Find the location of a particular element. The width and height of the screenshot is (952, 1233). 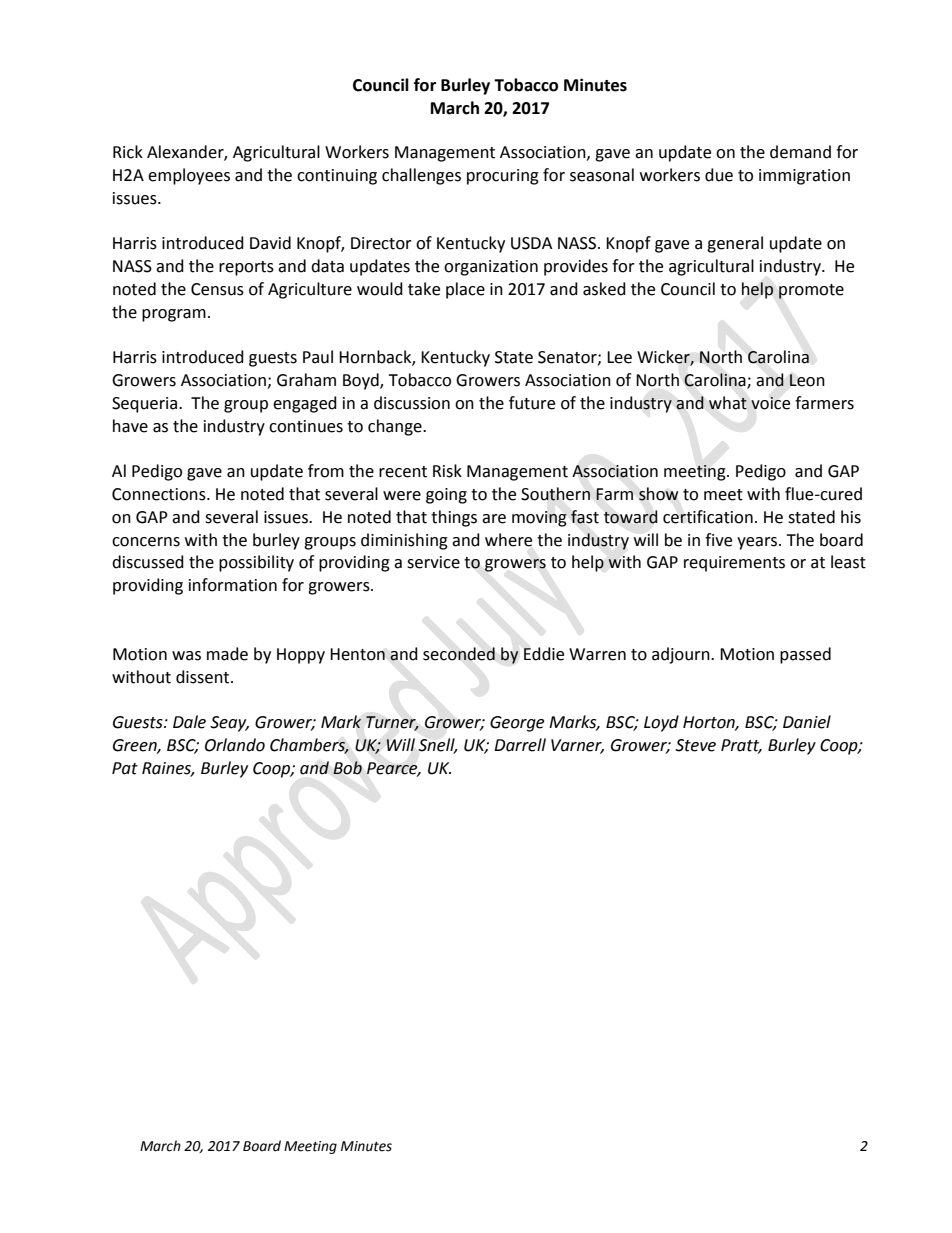

service is located at coordinates (433, 562).
